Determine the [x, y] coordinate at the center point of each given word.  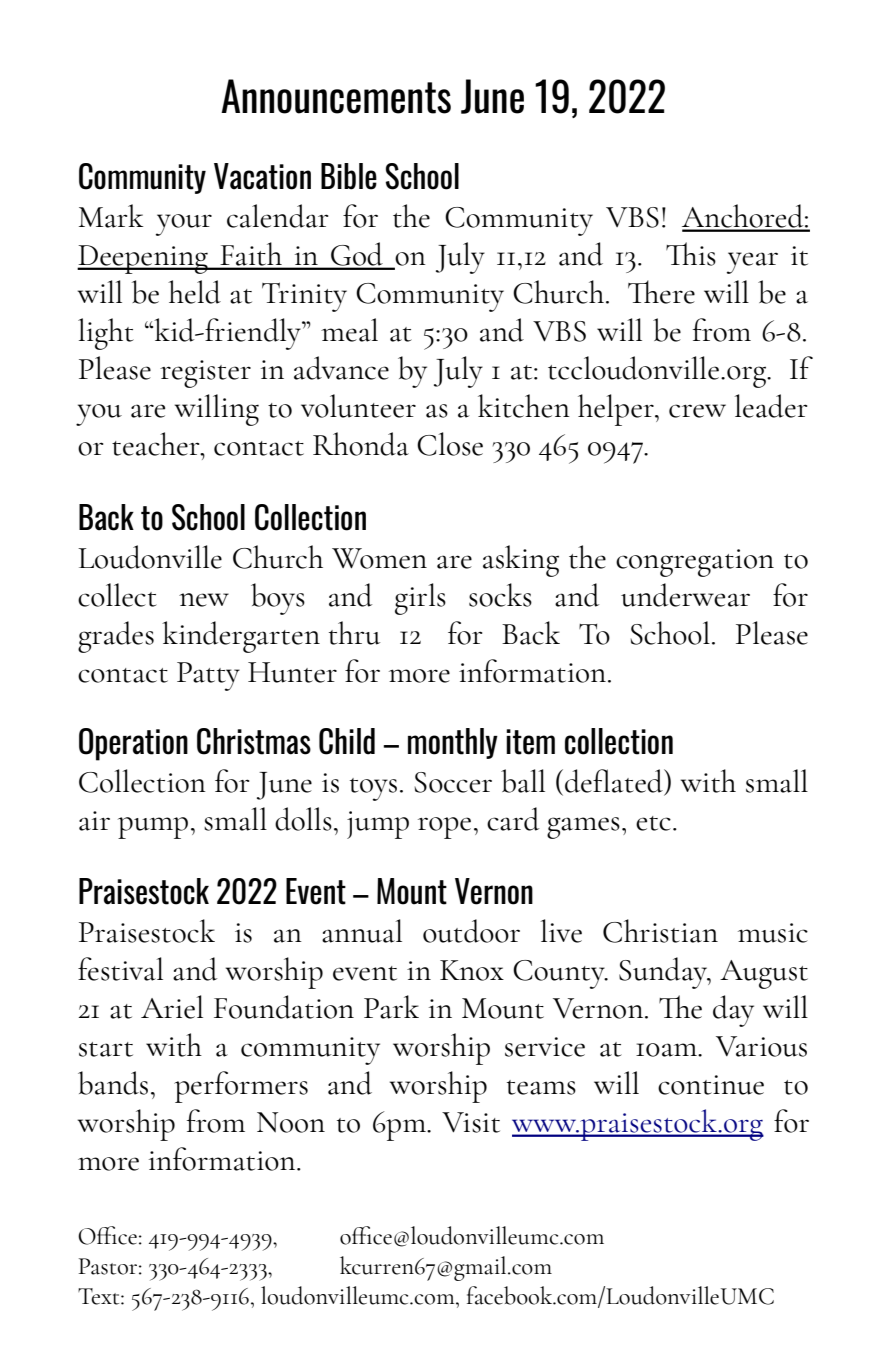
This [691, 254]
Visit [471, 1122]
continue [711, 1085]
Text [100, 1296]
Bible [349, 176]
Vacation [262, 176]
